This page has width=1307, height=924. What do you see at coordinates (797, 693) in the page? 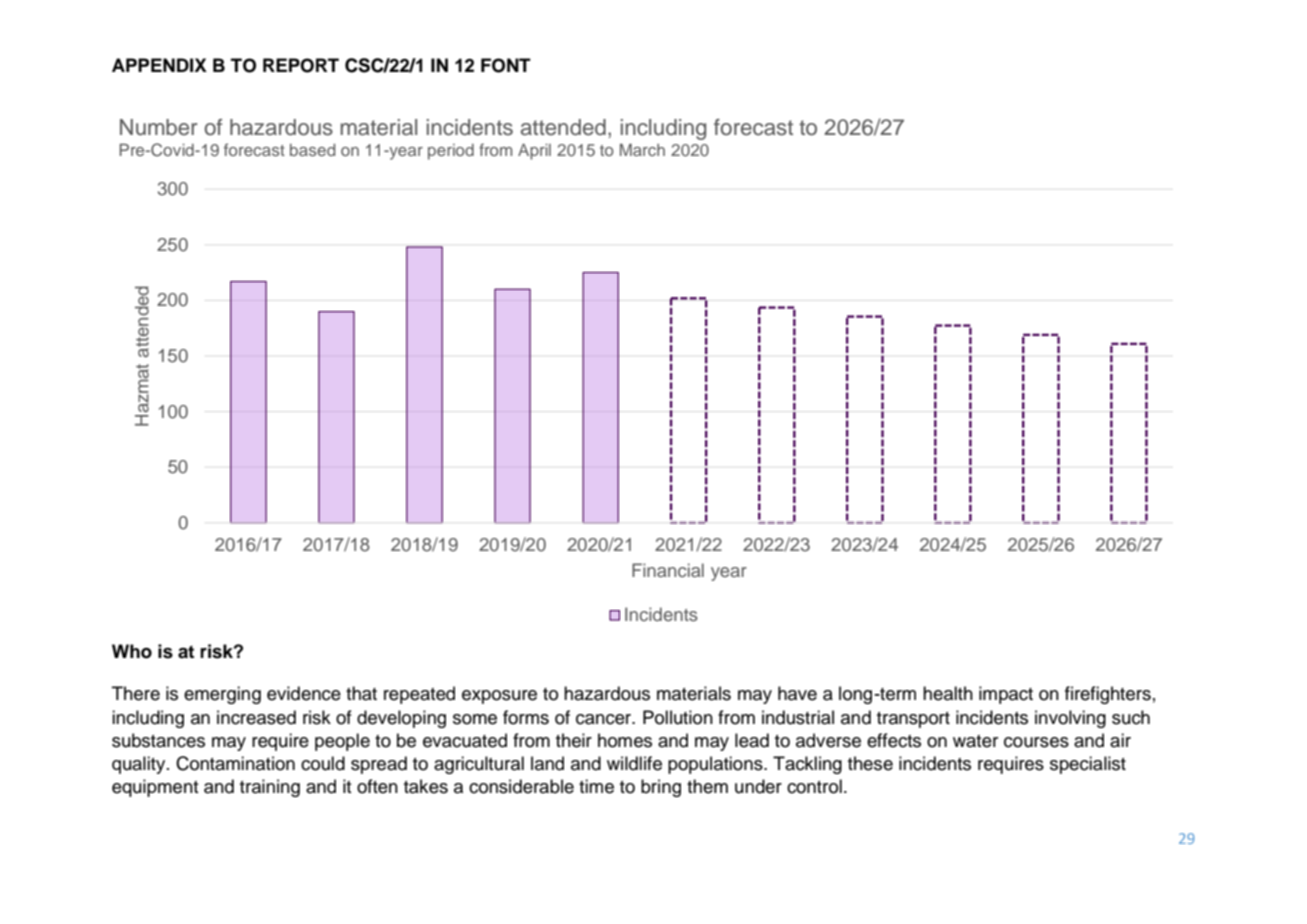
I see `have` at bounding box center [797, 693].
